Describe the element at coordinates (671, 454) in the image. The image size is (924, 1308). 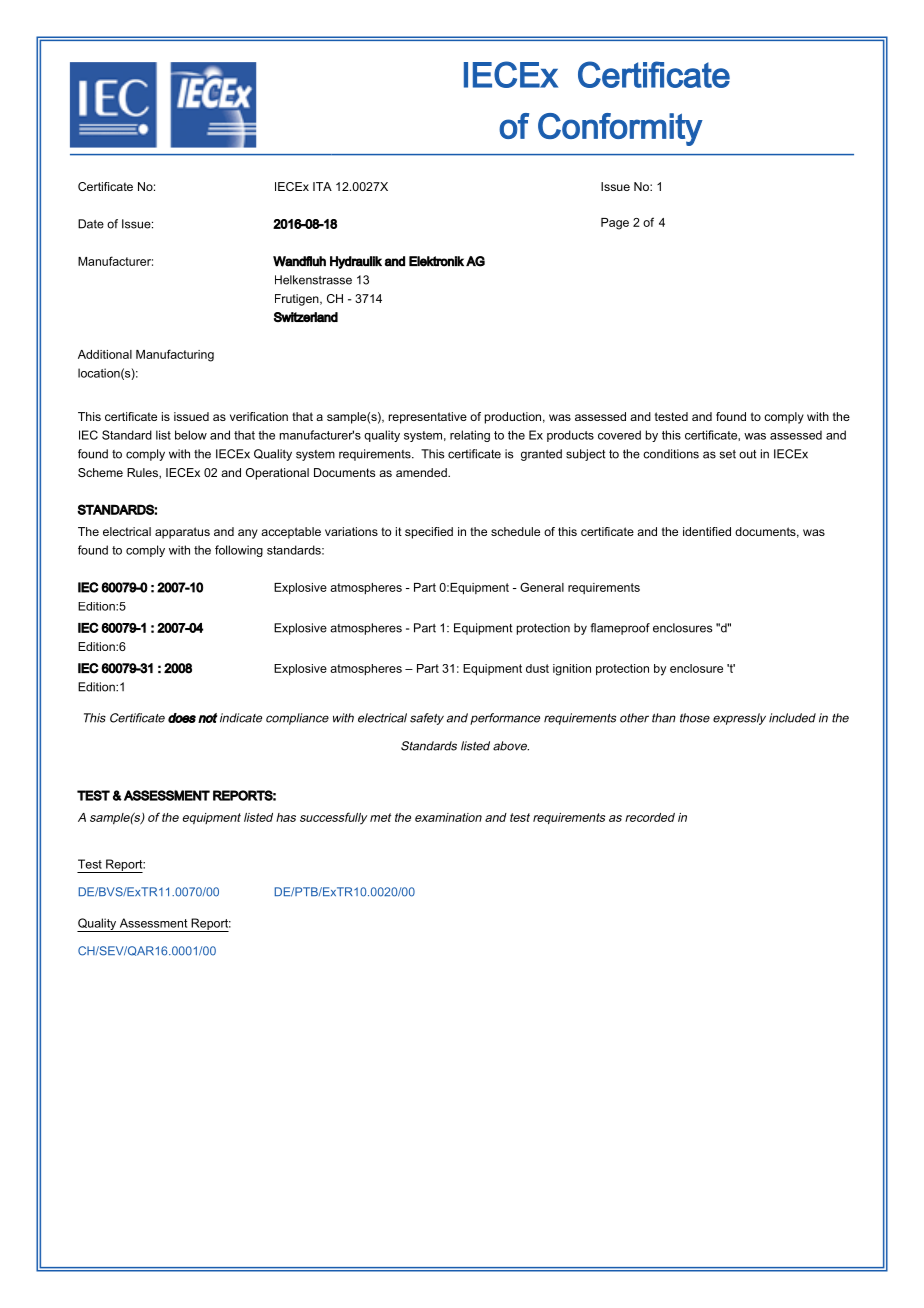
I see `conditions` at that location.
